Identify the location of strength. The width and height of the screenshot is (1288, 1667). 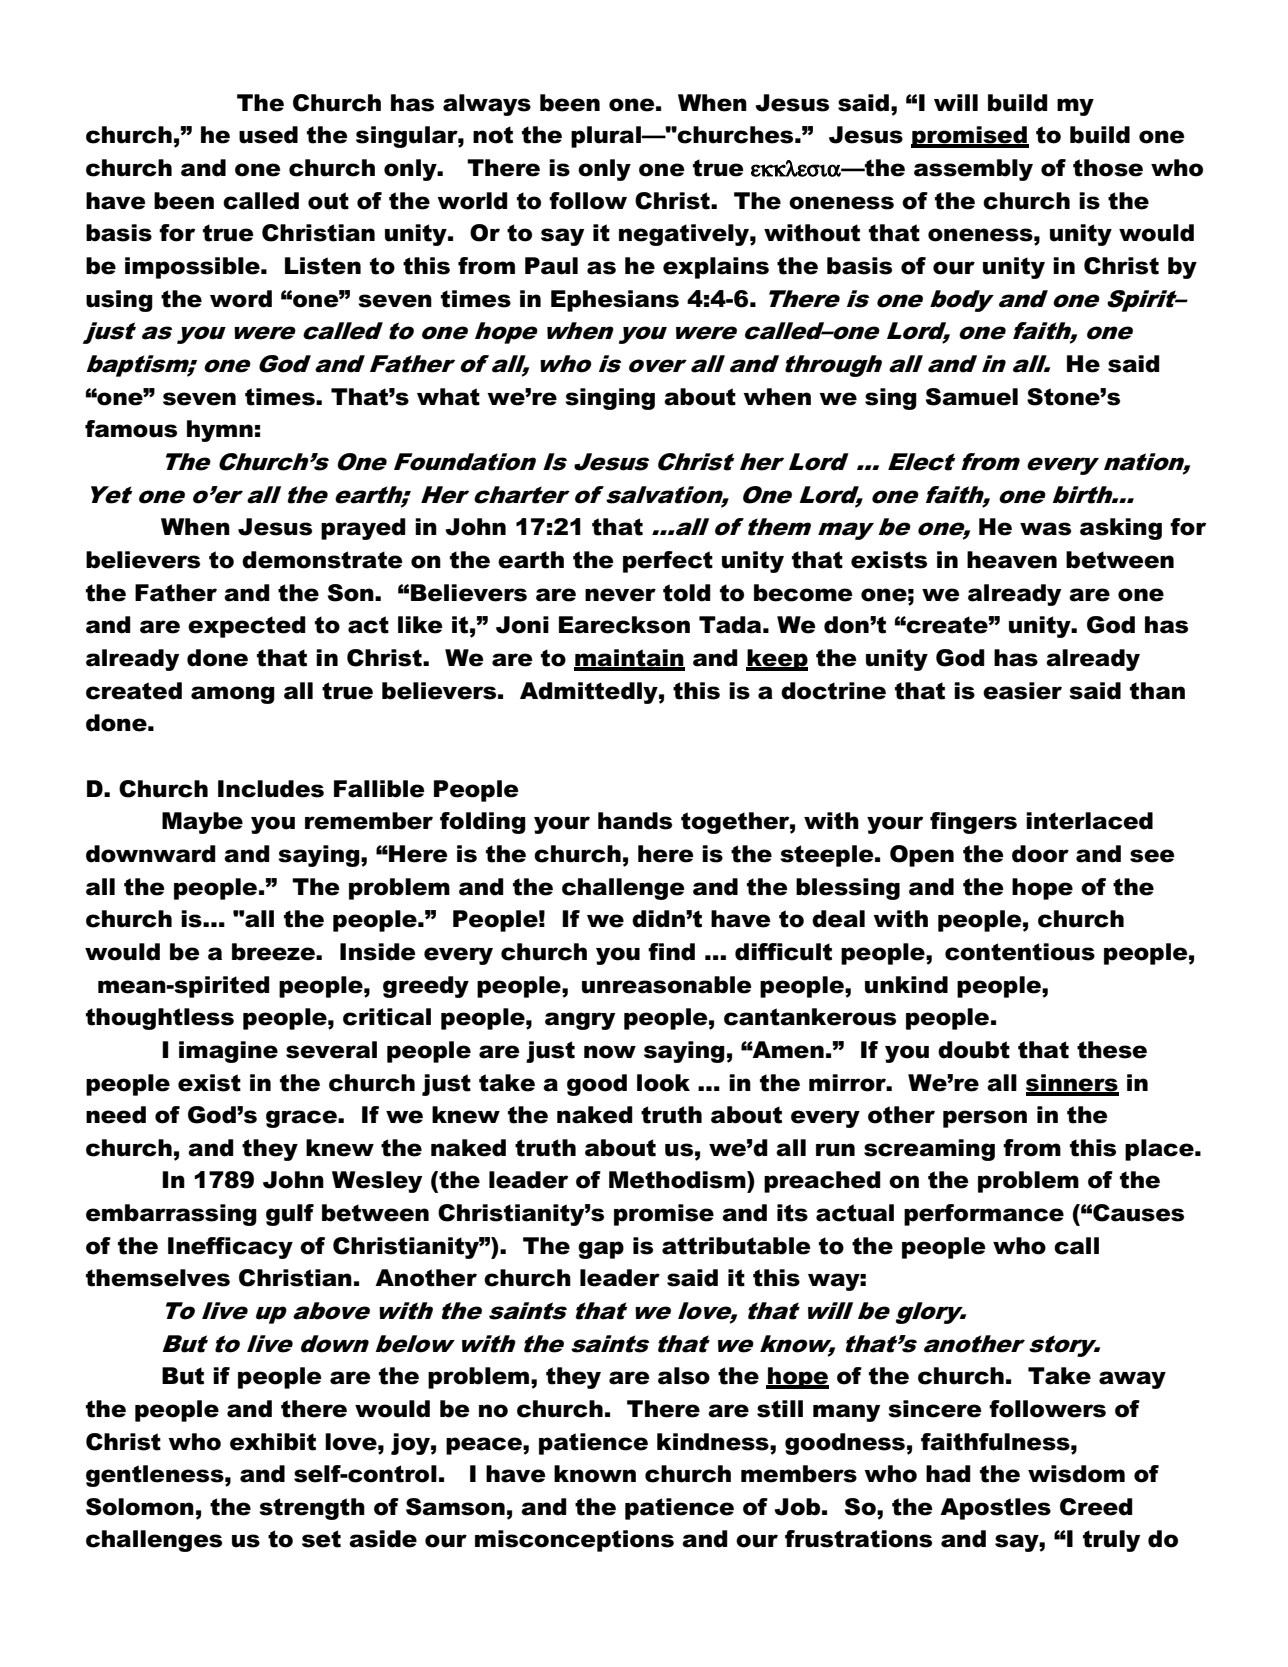
(312, 1509).
